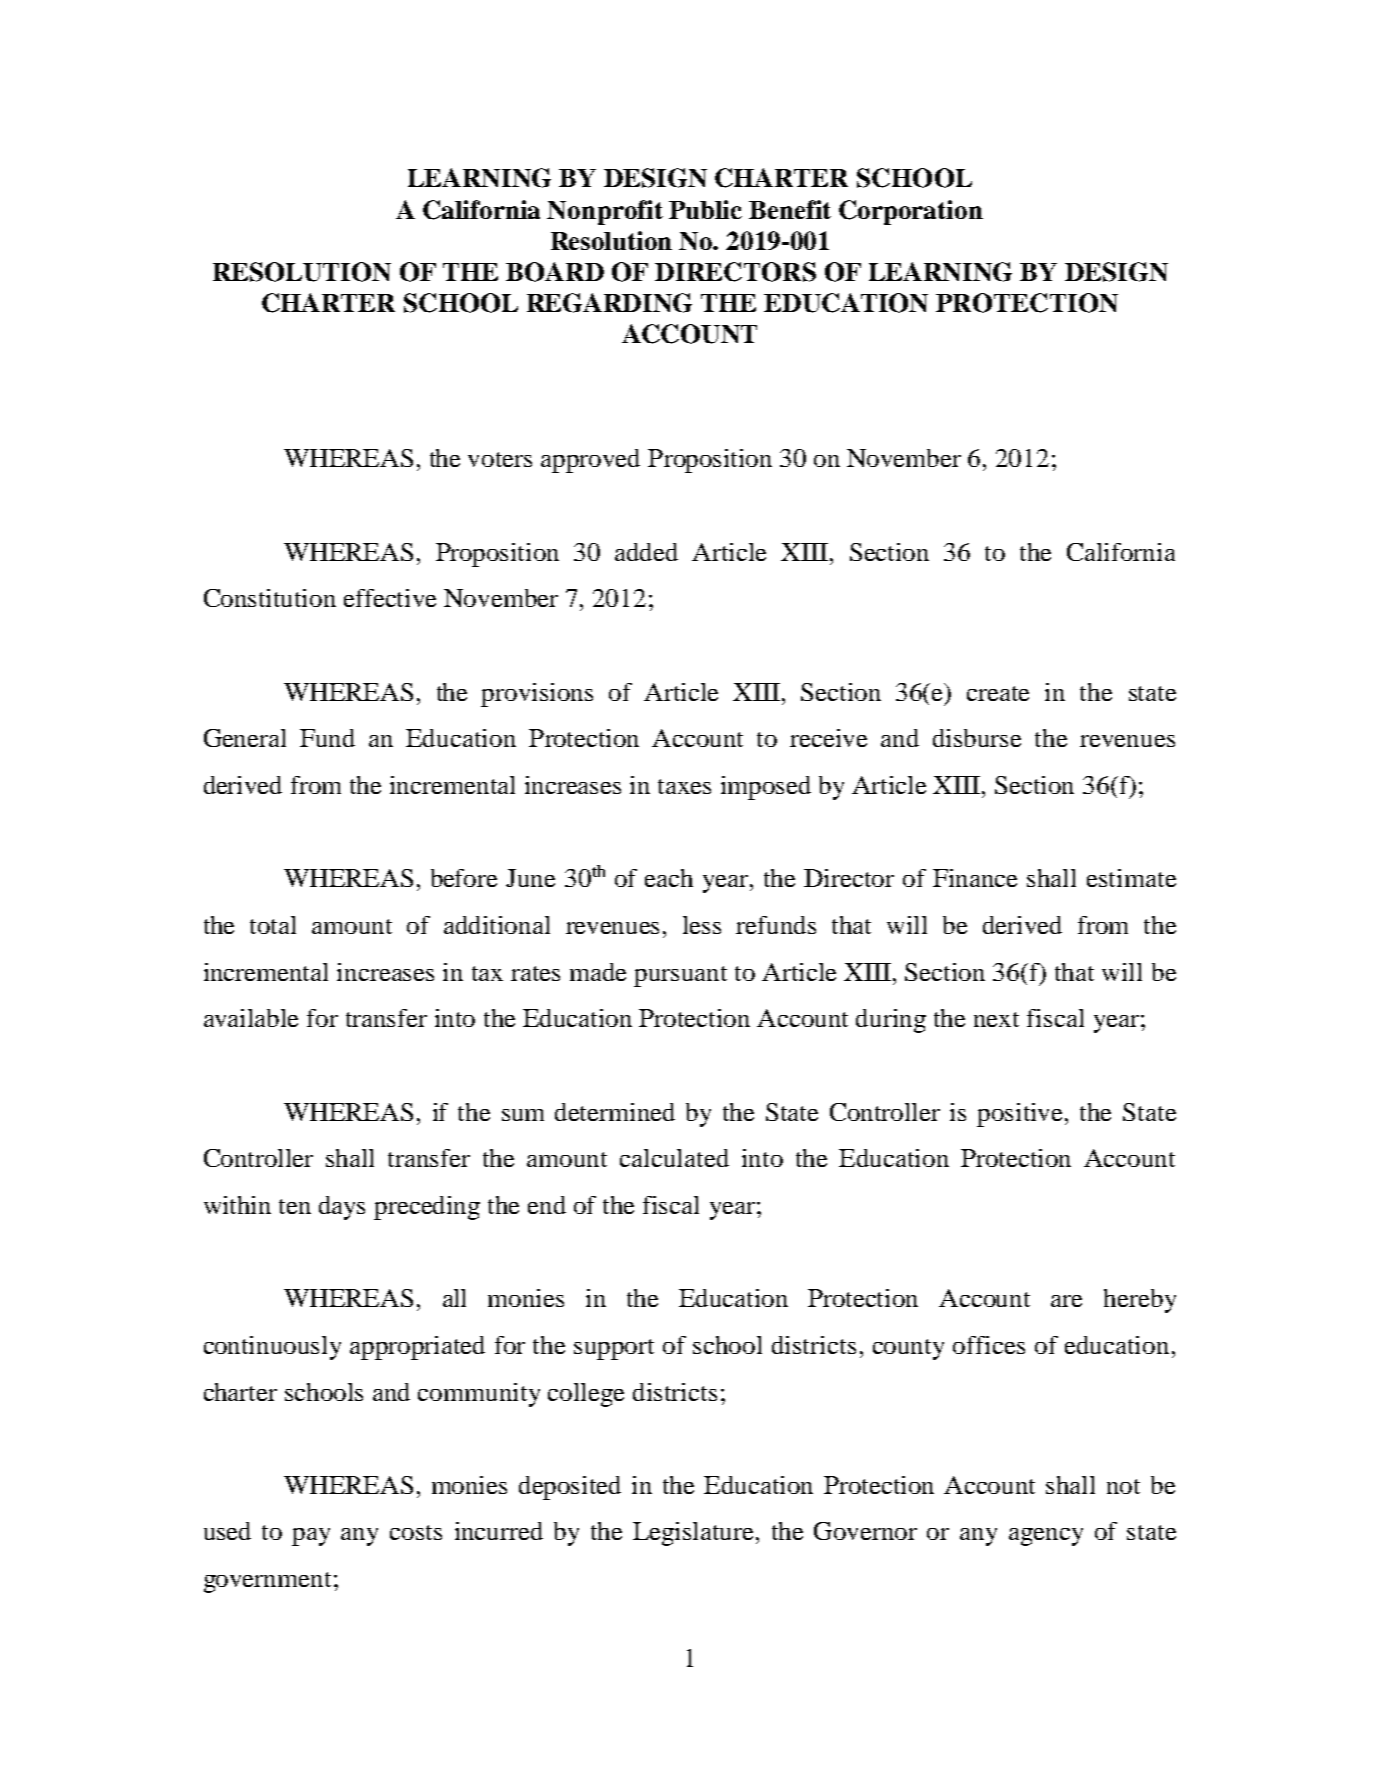 The width and height of the page is (1380, 1785). I want to click on Public, so click(705, 209).
